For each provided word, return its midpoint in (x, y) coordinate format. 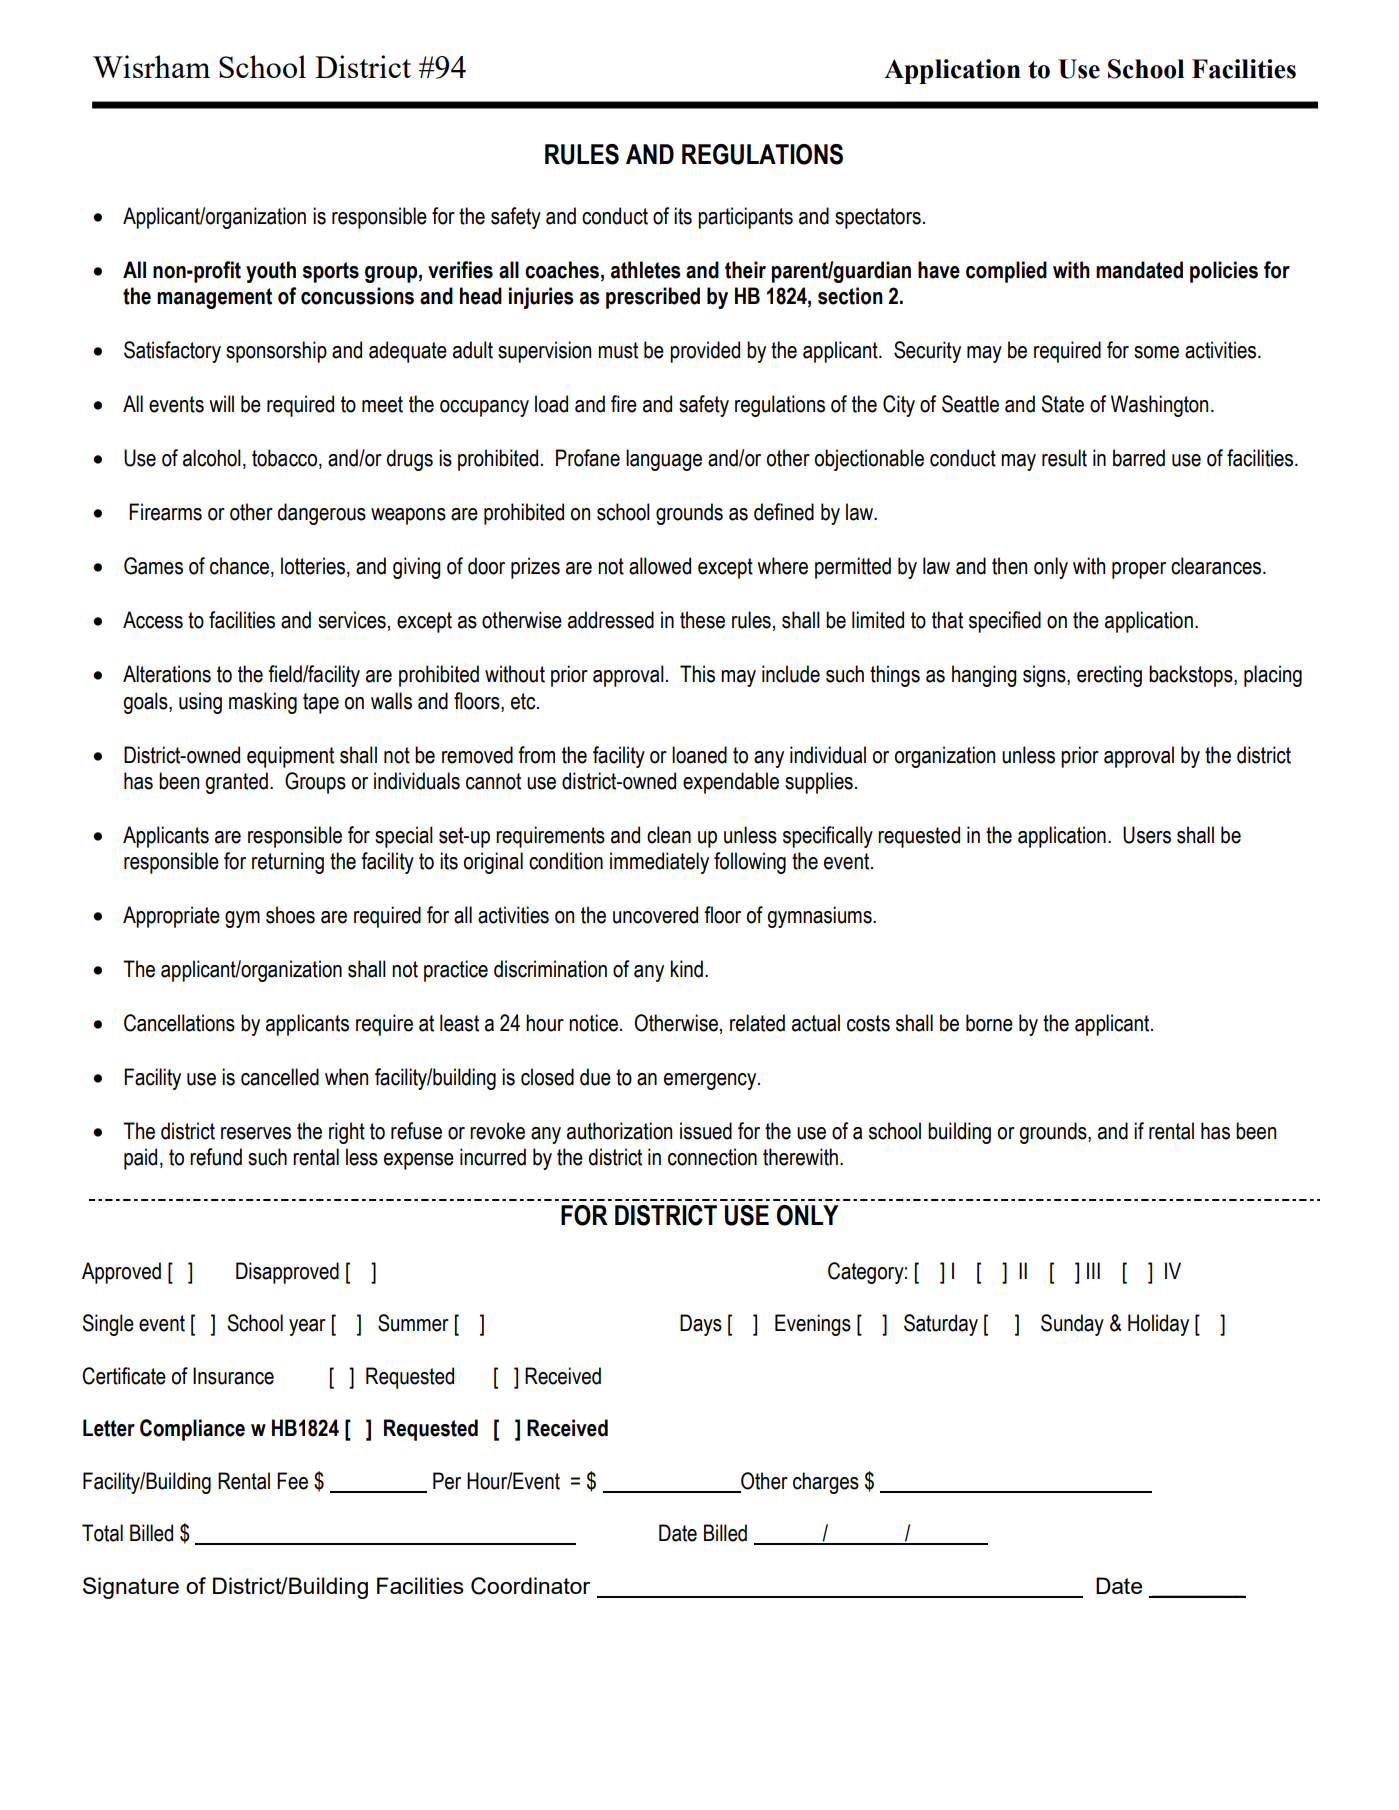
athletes (646, 270)
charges (826, 1483)
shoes (290, 915)
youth (271, 272)
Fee (292, 1481)
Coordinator (530, 1586)
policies (1224, 272)
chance (241, 567)
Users (1147, 835)
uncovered (655, 915)
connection (712, 1157)
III (1093, 1270)
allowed (660, 566)
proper (1139, 570)
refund (216, 1157)
